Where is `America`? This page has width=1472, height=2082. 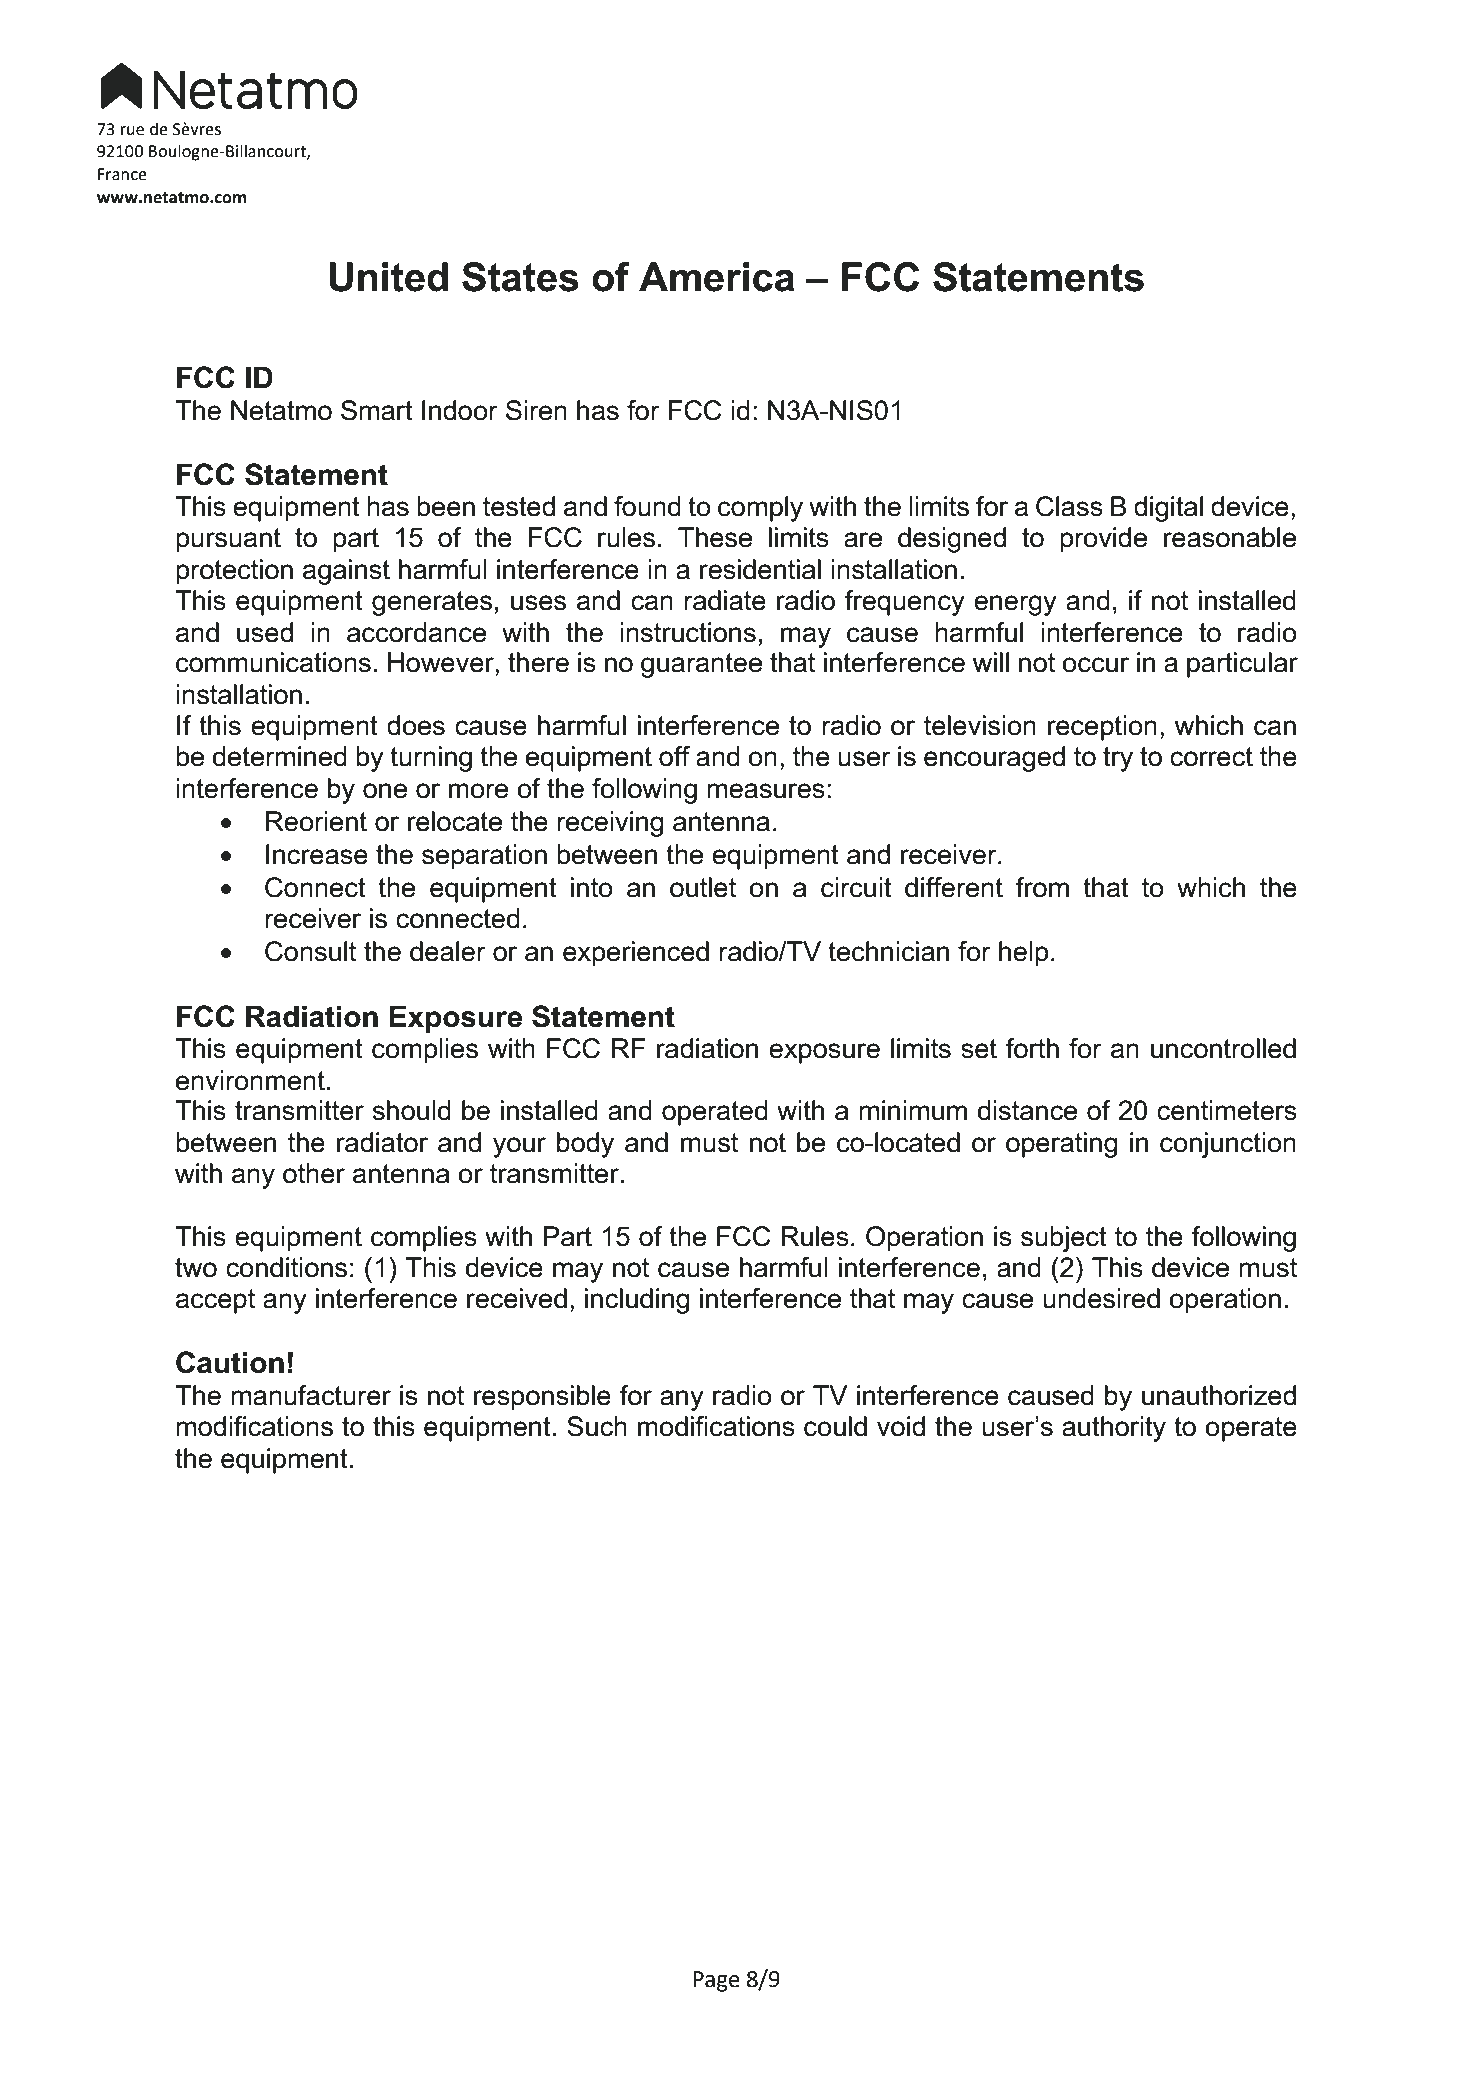 America is located at coordinates (717, 277).
